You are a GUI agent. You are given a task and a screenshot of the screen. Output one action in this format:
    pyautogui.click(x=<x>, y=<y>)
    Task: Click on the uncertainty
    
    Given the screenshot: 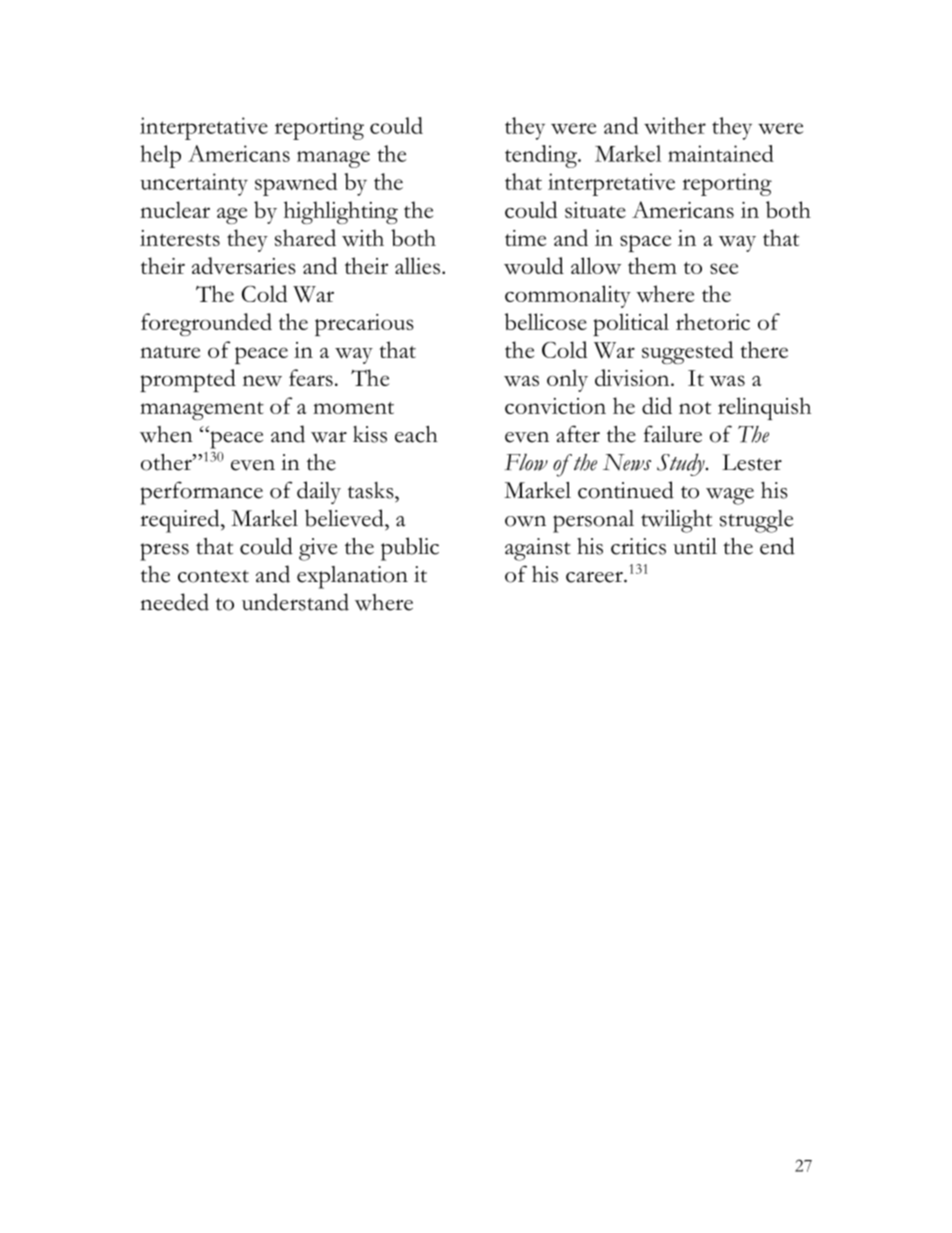 What is the action you would take?
    pyautogui.click(x=194, y=184)
